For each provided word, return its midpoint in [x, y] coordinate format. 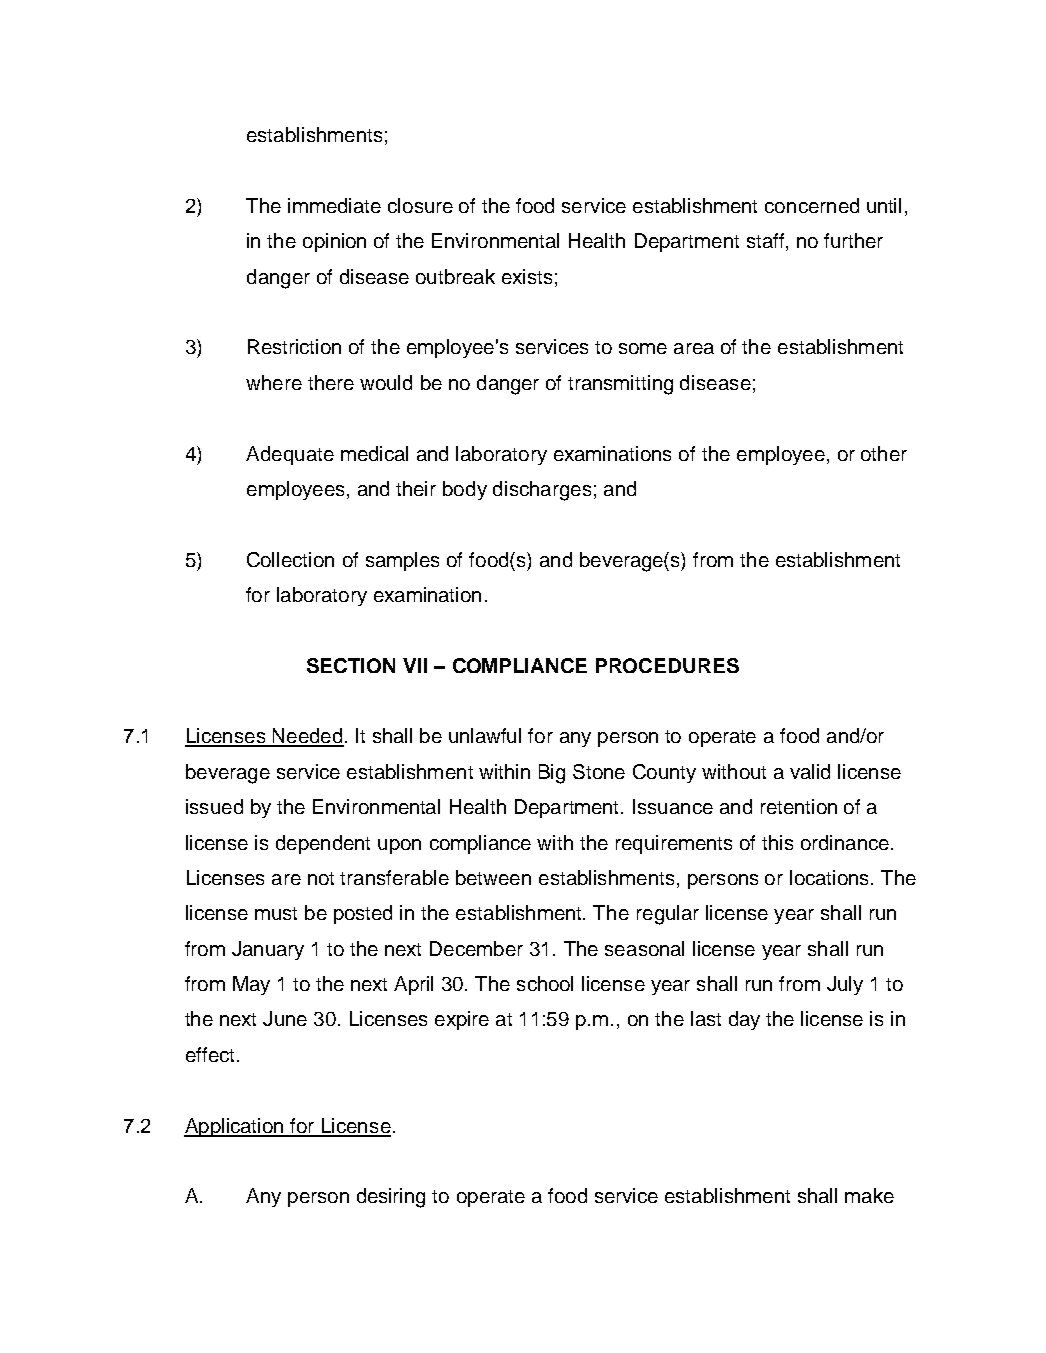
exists [527, 276]
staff [765, 240]
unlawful [485, 735]
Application [235, 1127]
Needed [307, 737]
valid [810, 771]
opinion [334, 242]
